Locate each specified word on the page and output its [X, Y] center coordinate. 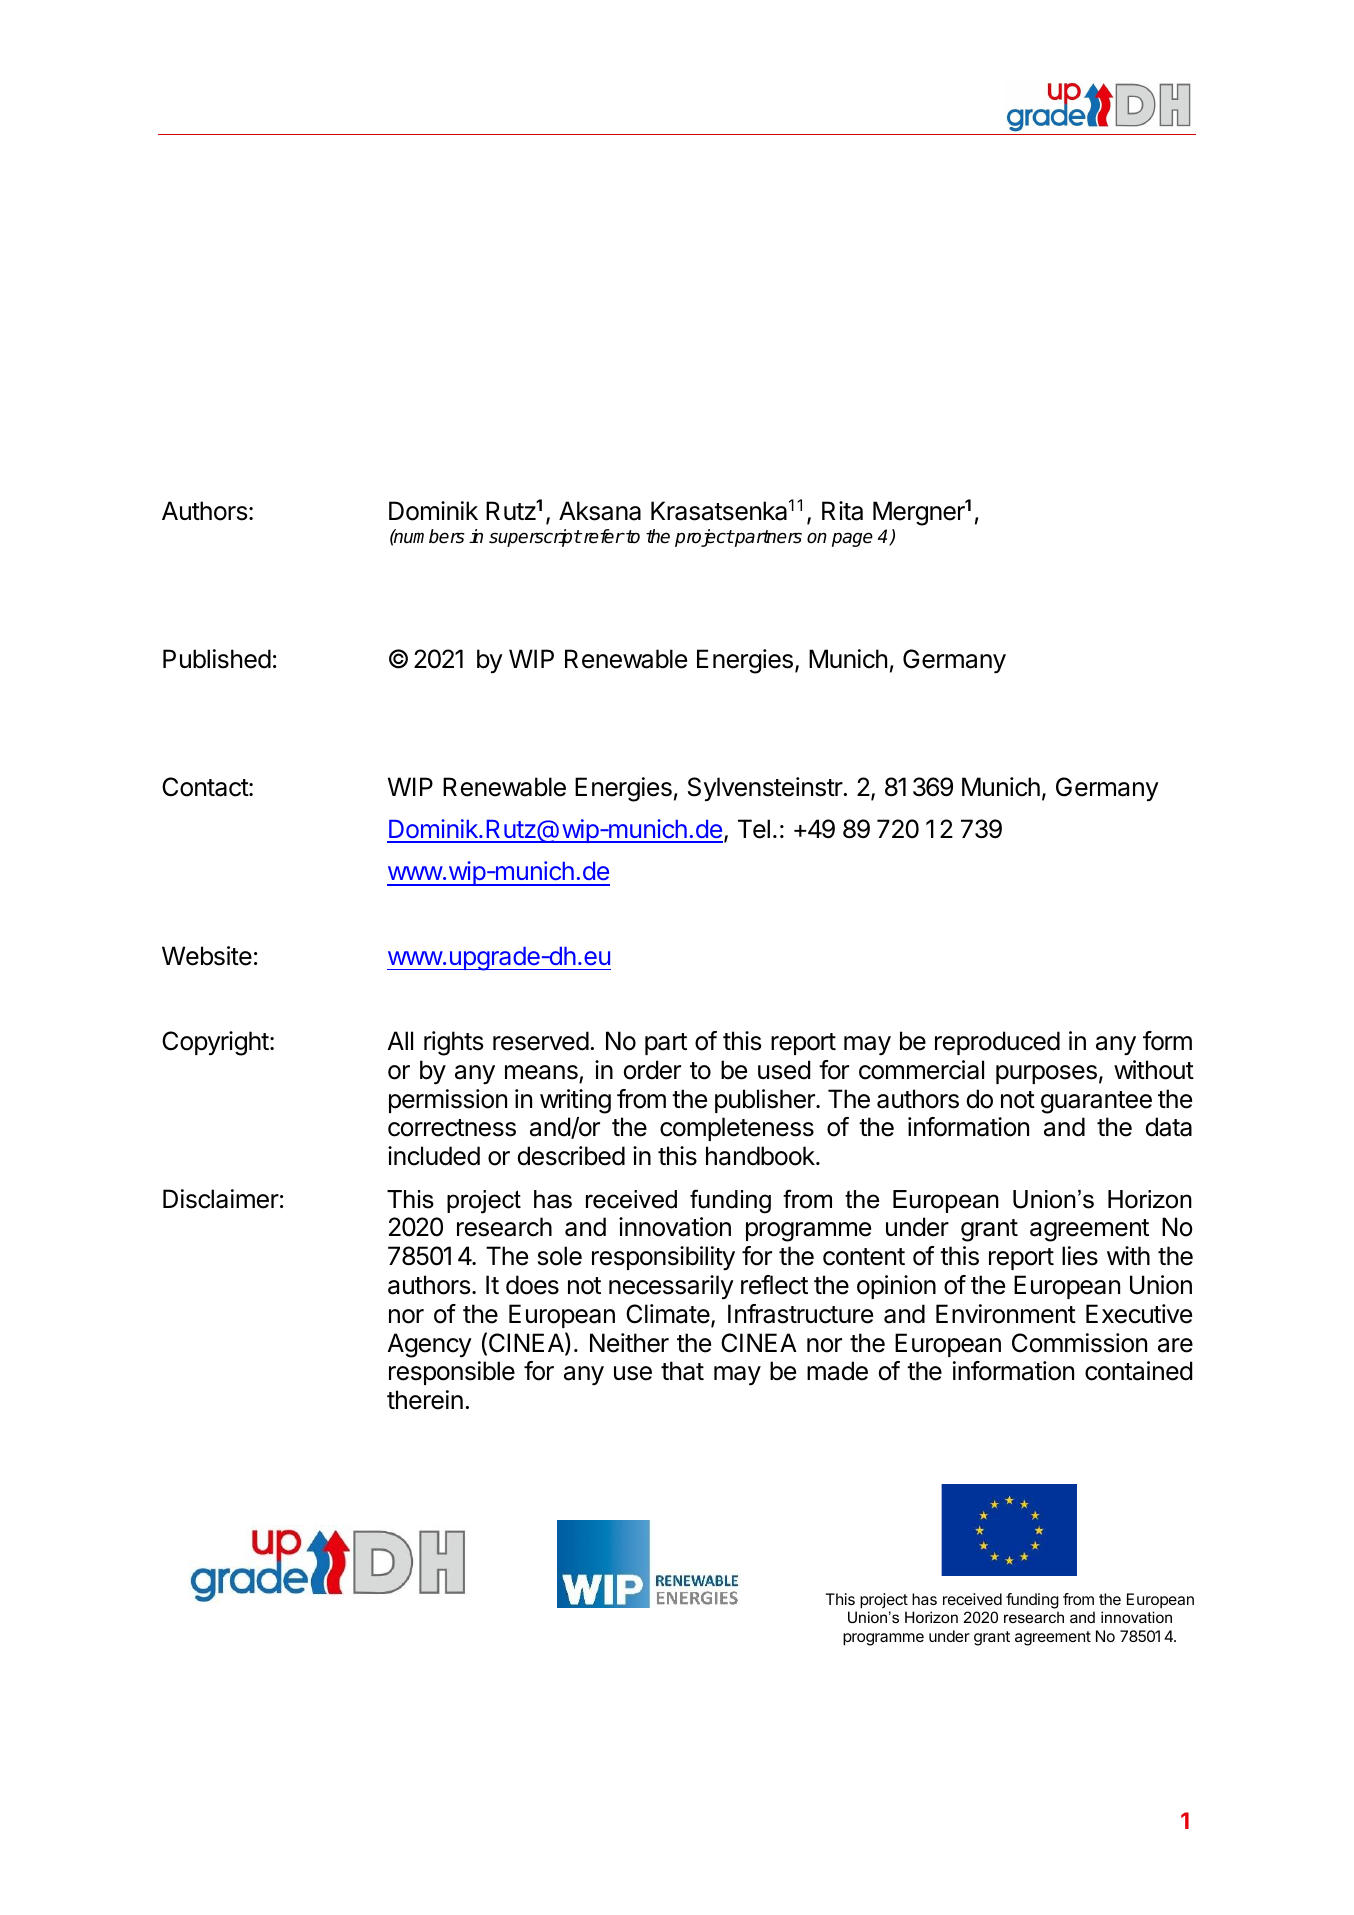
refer [602, 536]
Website [207, 956]
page [852, 539]
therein [425, 1400]
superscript [535, 538]
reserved [541, 1041]
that [682, 1371]
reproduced [997, 1043]
